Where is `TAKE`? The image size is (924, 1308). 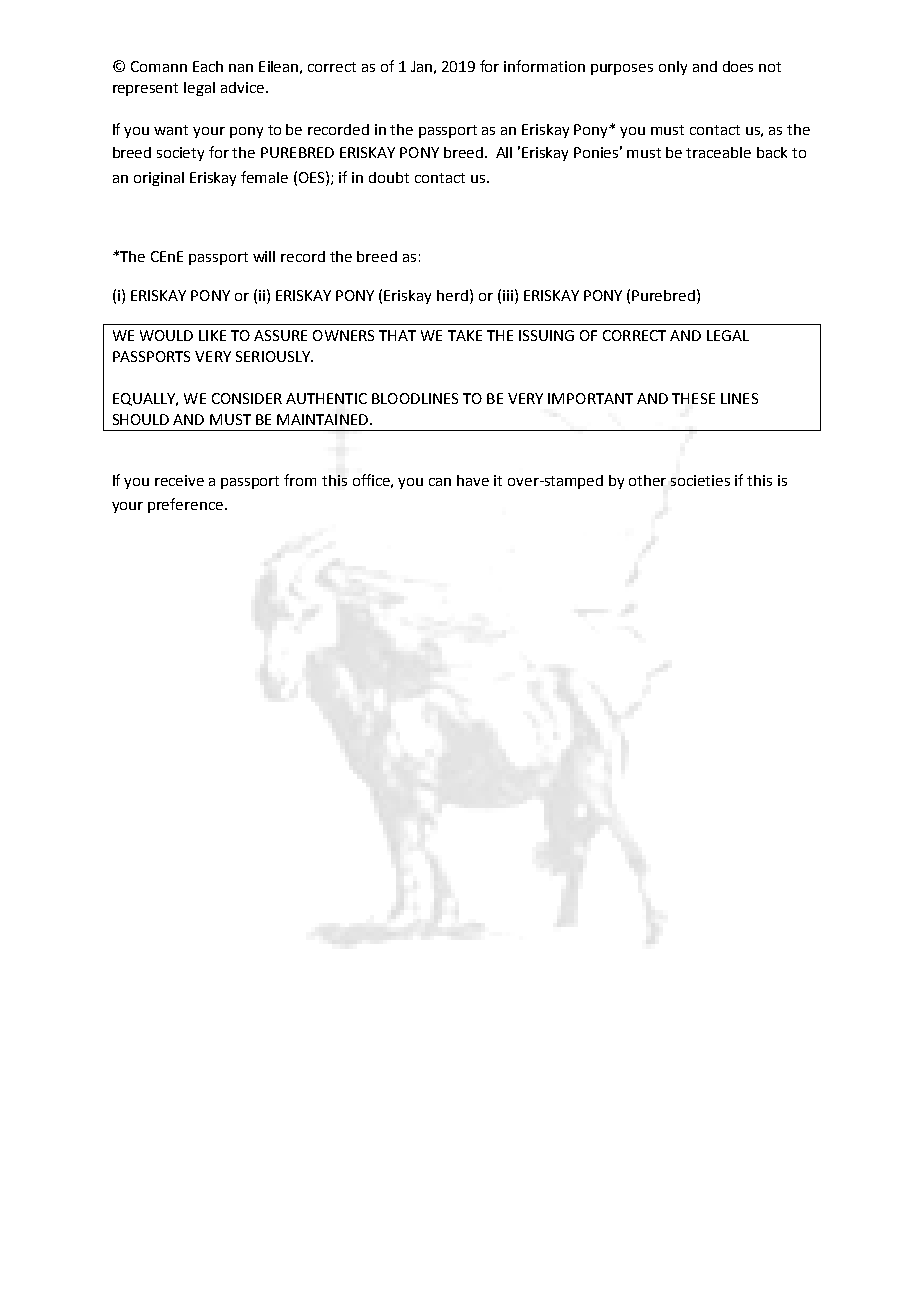
TAKE is located at coordinates (465, 335).
